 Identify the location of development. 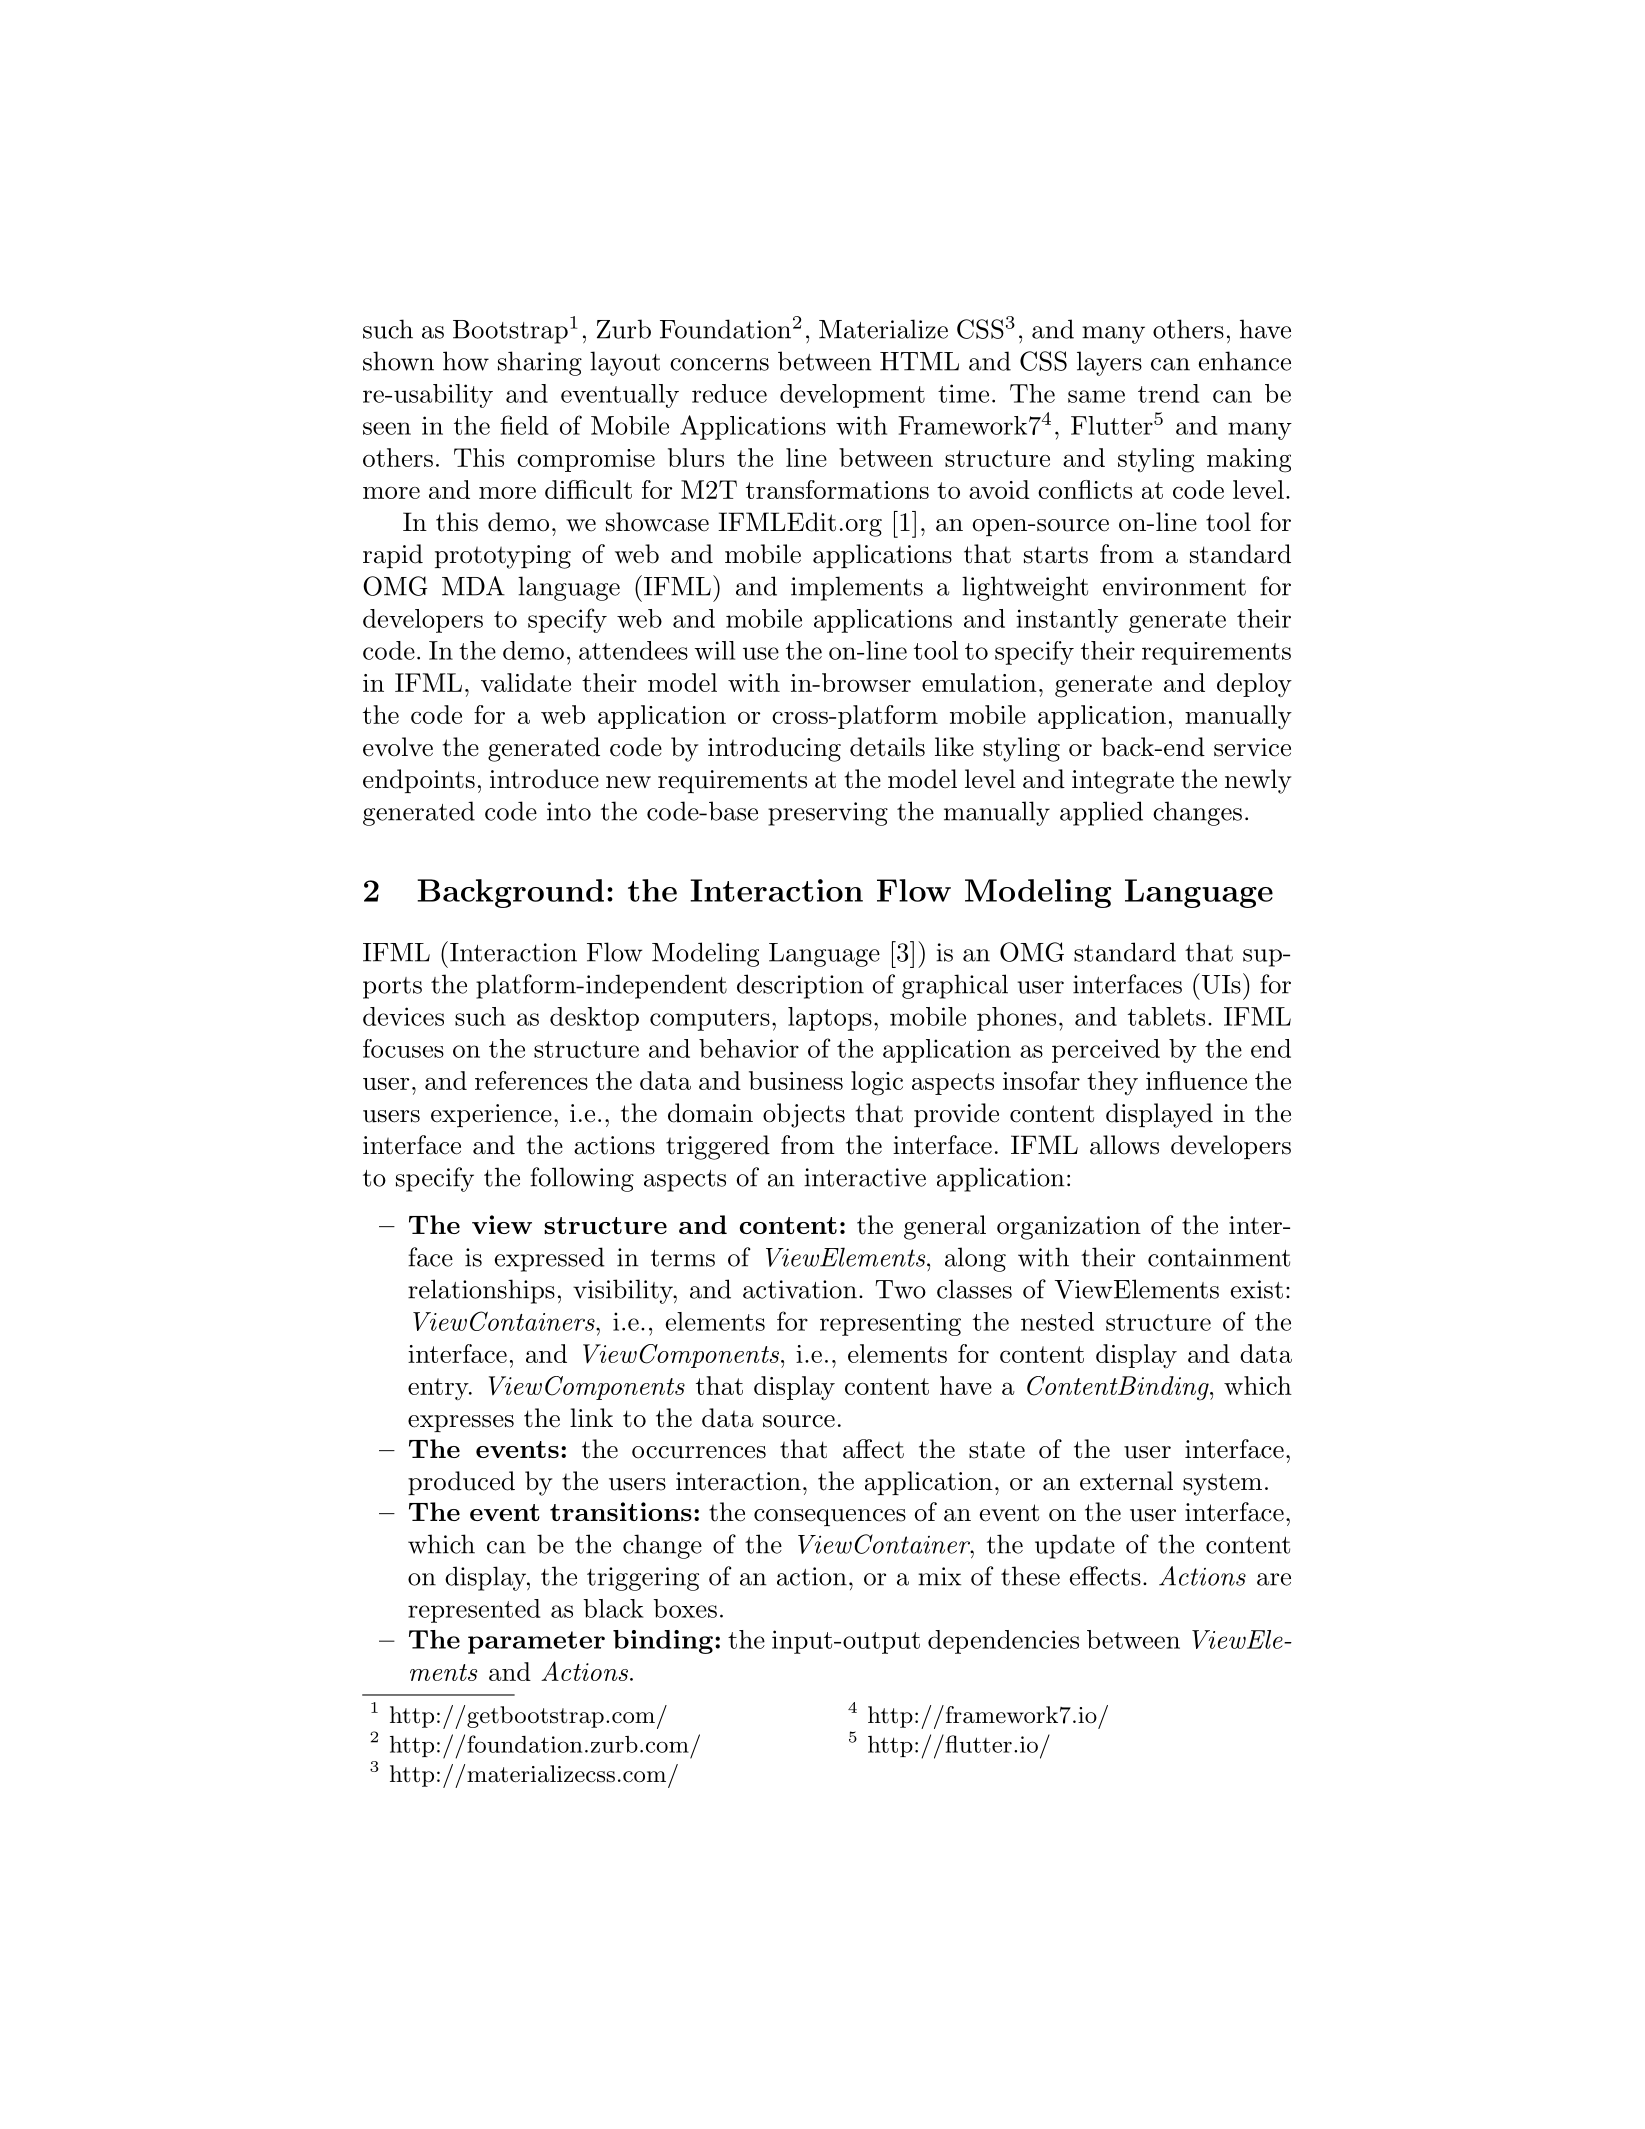
(852, 396).
